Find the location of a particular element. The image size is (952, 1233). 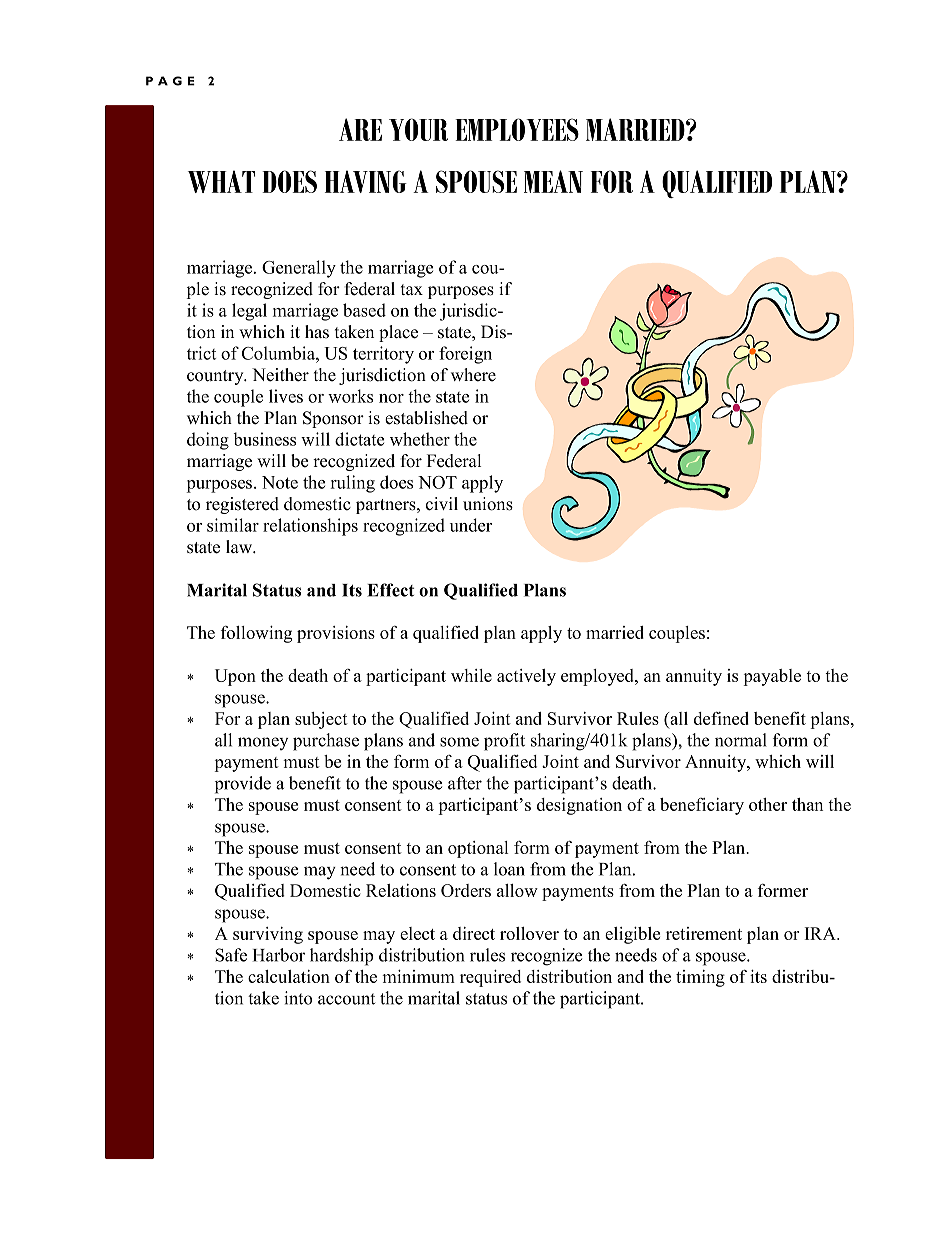

EMPLOYEES is located at coordinates (517, 129).
